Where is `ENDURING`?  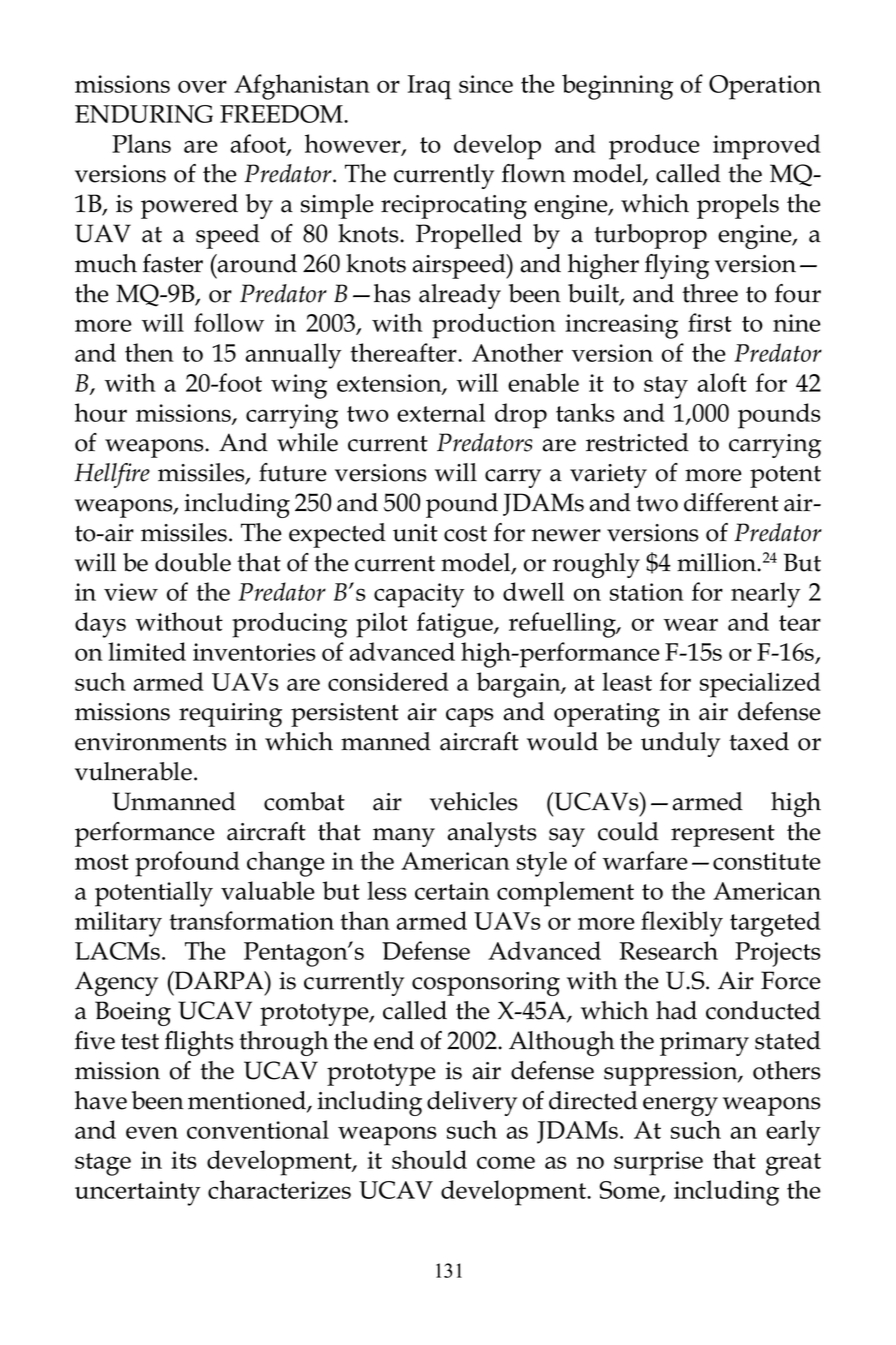
ENDURING is located at coordinates (144, 114).
